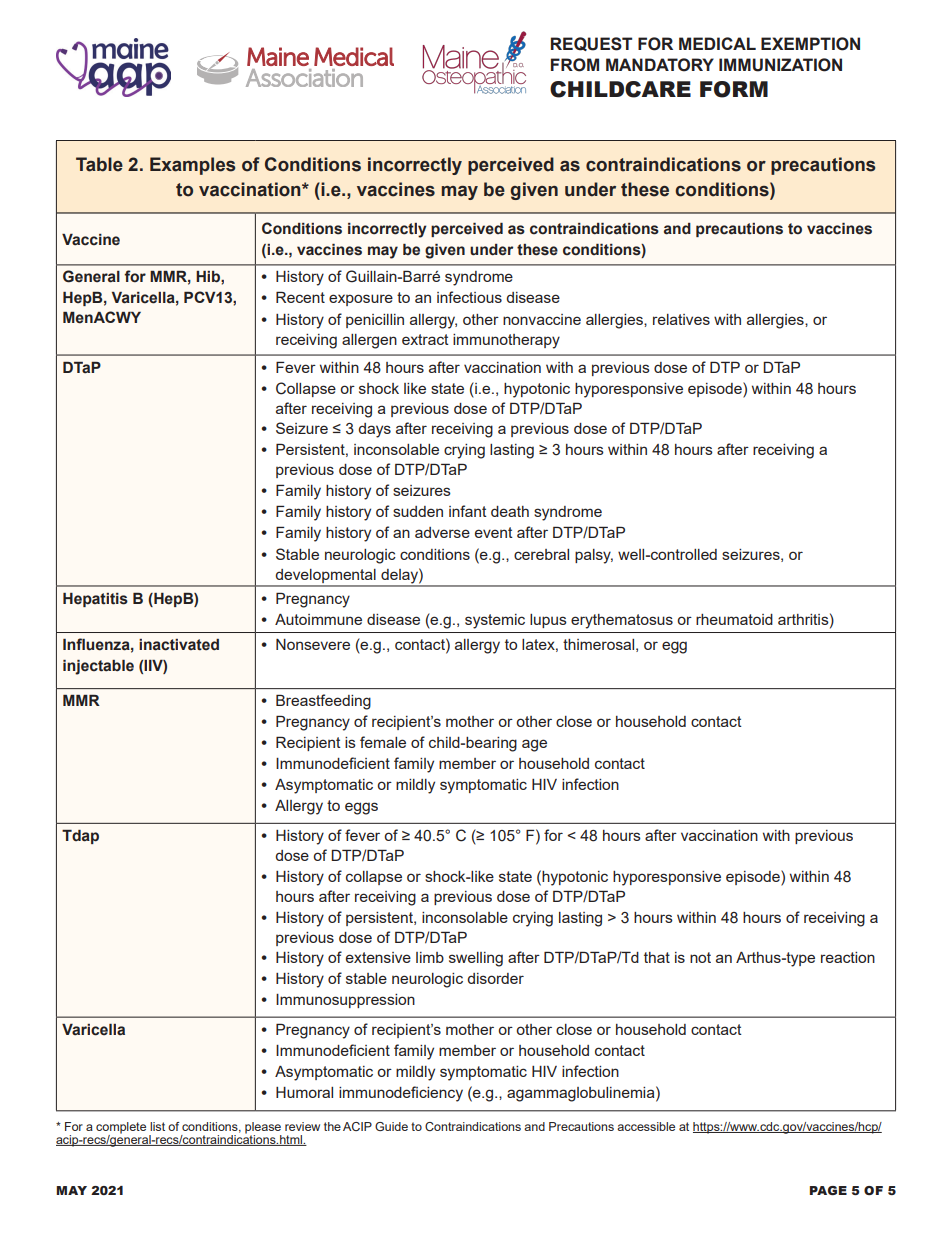  I want to click on relatives, so click(681, 319).
